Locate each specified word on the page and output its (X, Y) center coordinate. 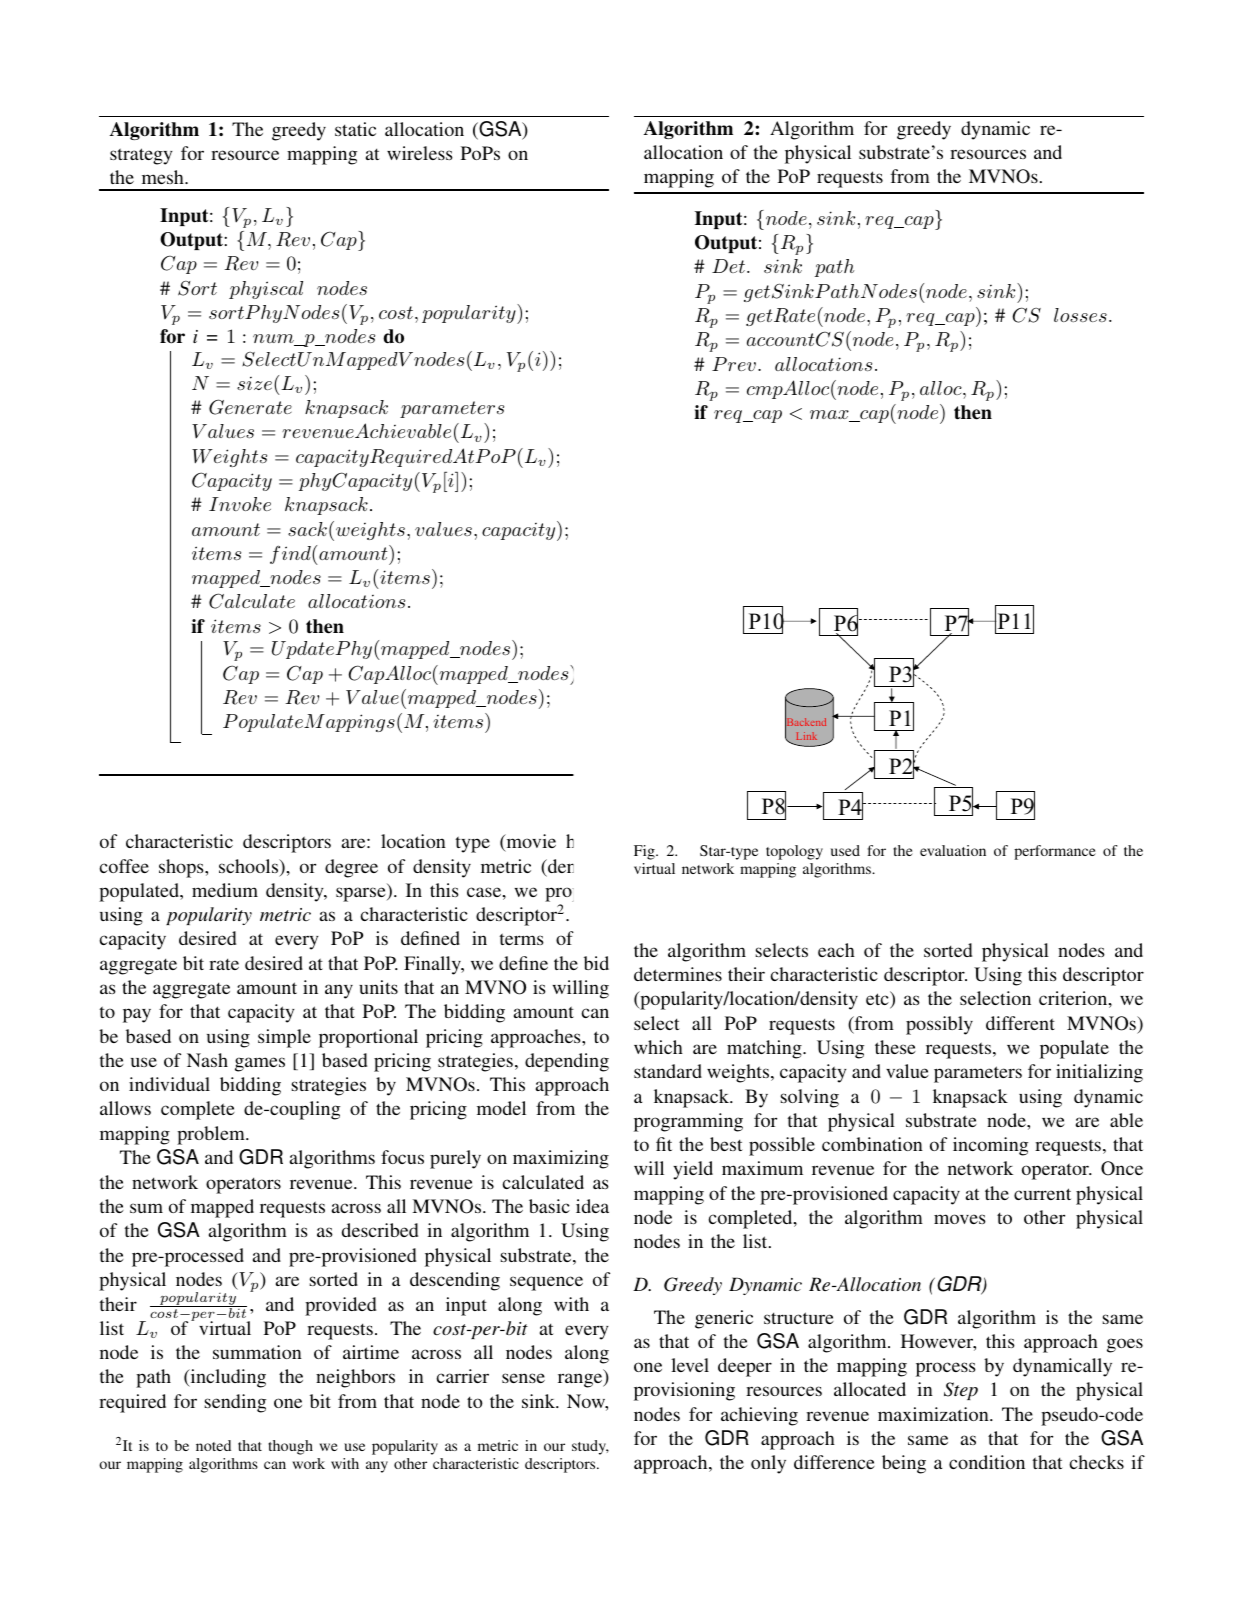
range (581, 1380)
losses (1080, 315)
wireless (420, 153)
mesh (164, 177)
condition (987, 1462)
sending (235, 1403)
